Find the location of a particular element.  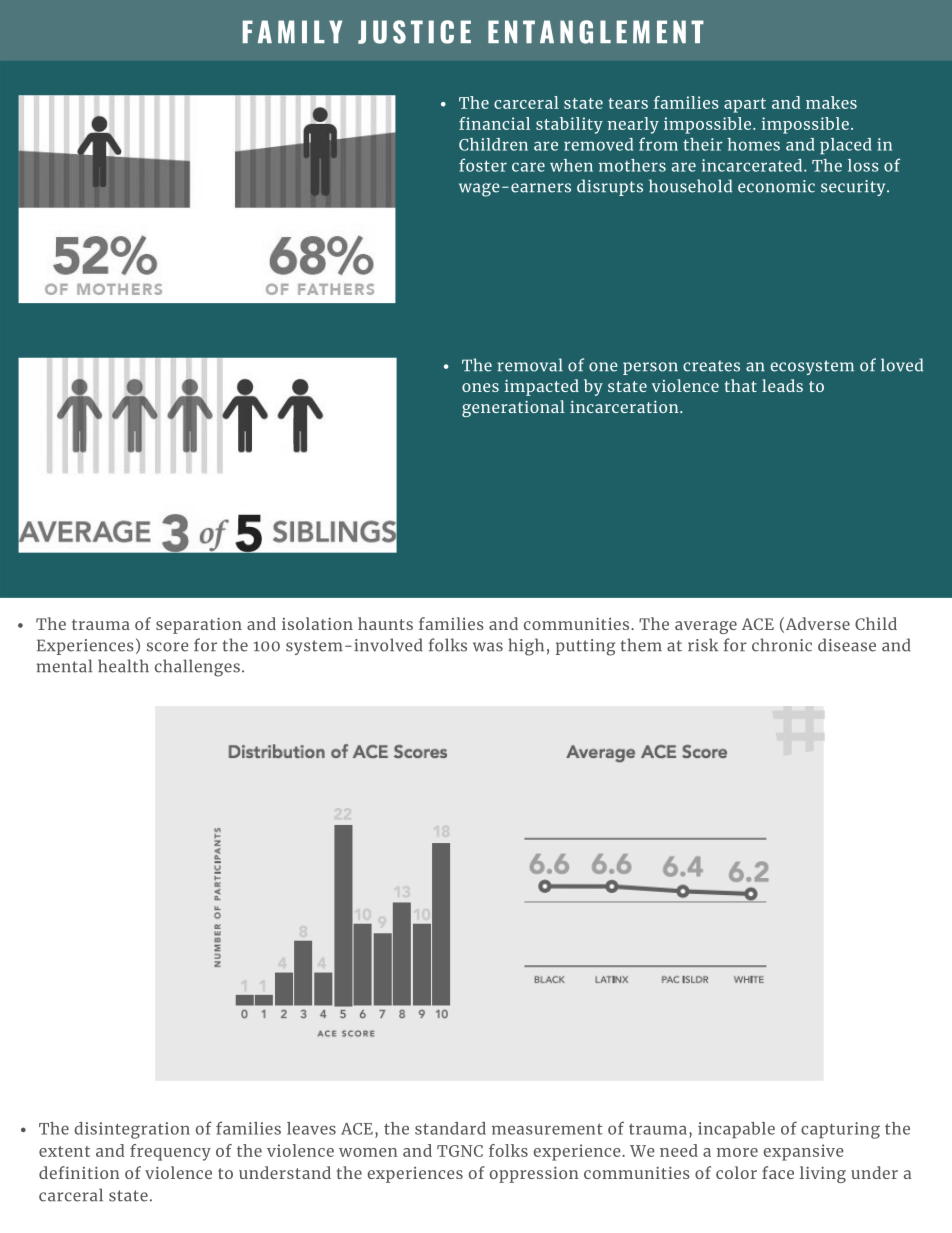

was is located at coordinates (488, 647).
